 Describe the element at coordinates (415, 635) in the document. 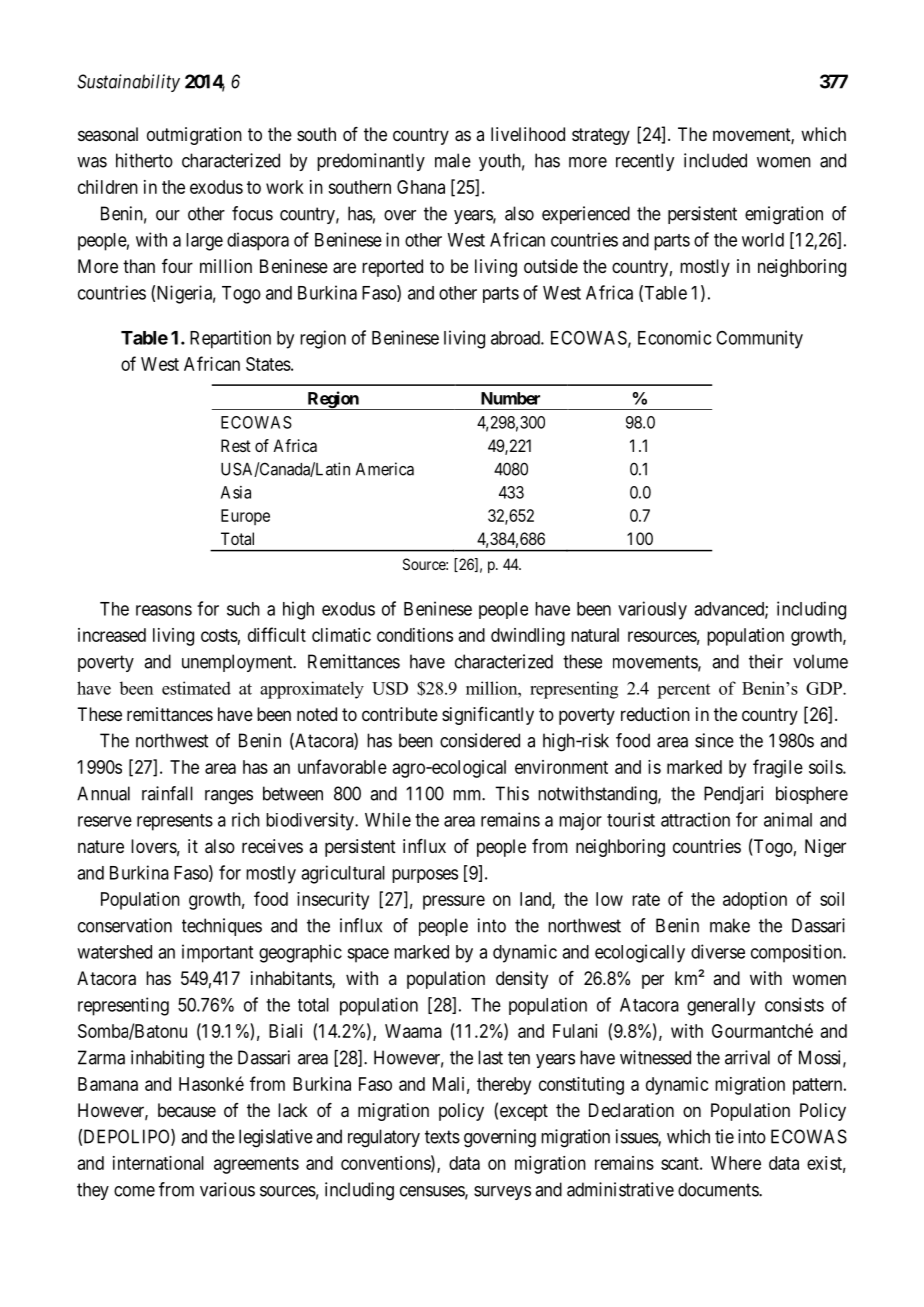

I see `conditions` at that location.
